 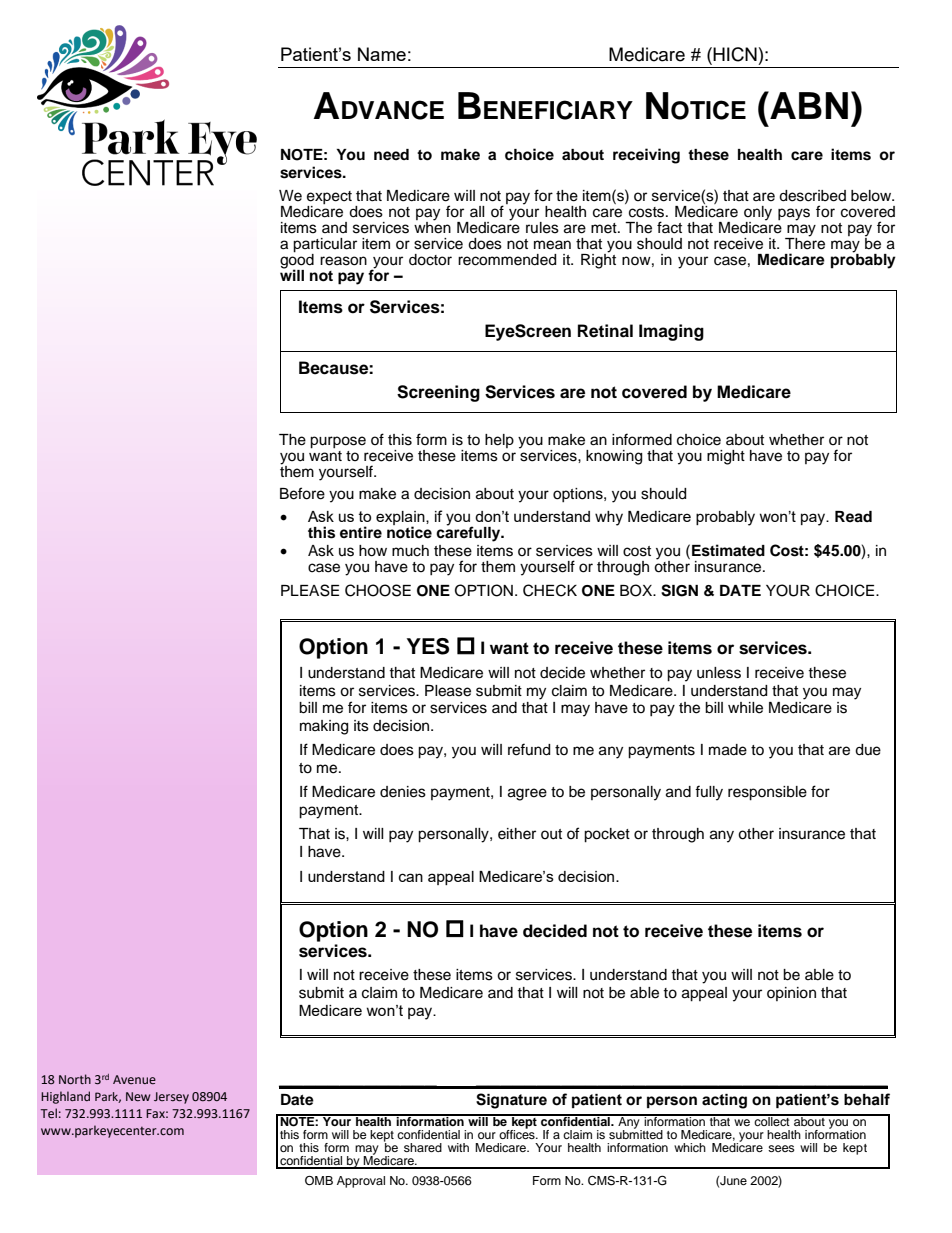 What do you see at coordinates (391, 155) in the screenshot?
I see `need` at bounding box center [391, 155].
